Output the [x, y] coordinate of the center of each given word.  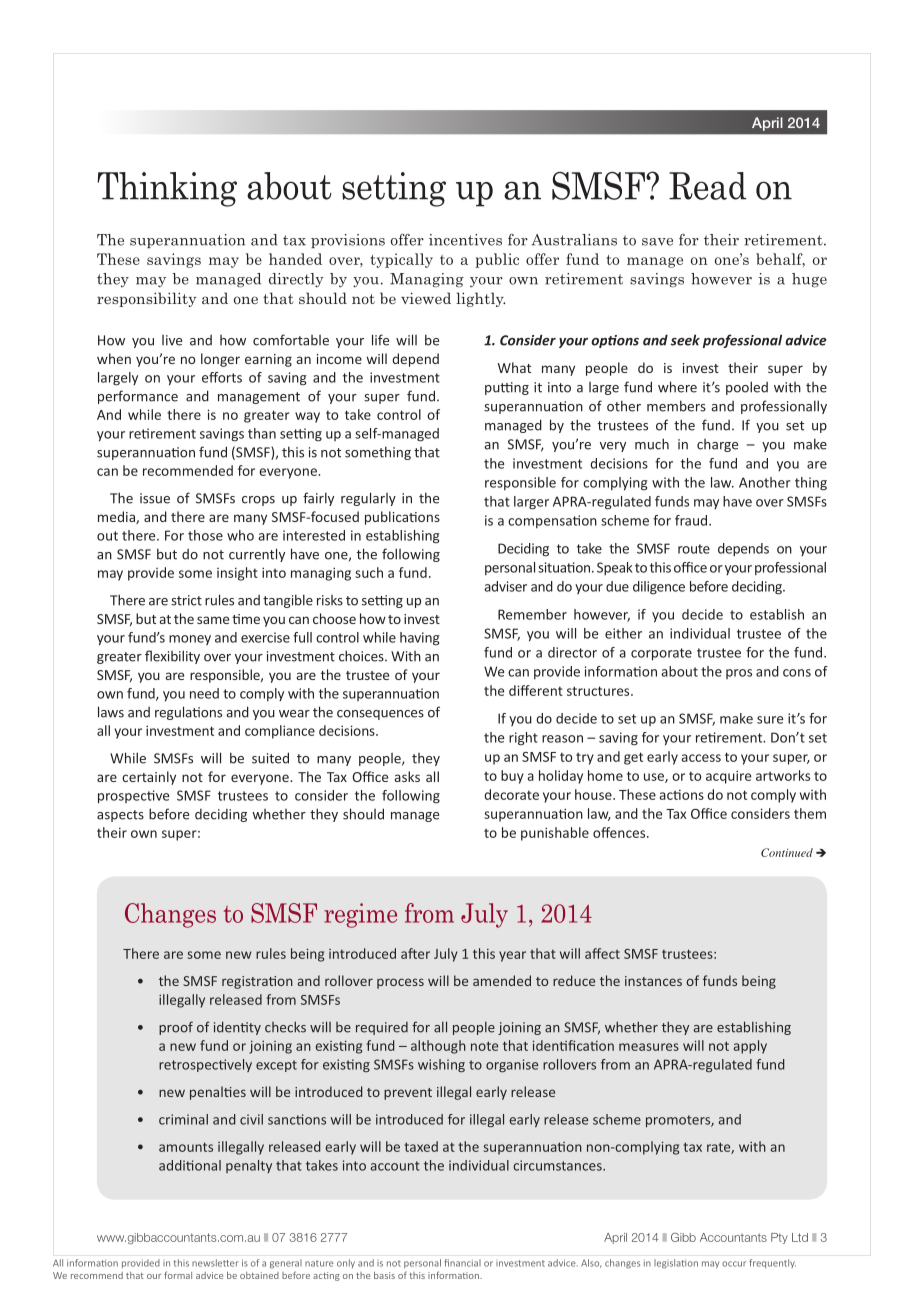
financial [462, 1263]
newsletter [215, 1263]
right [523, 739]
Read [708, 186]
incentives [465, 240]
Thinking [167, 189]
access [701, 758]
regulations [188, 713]
